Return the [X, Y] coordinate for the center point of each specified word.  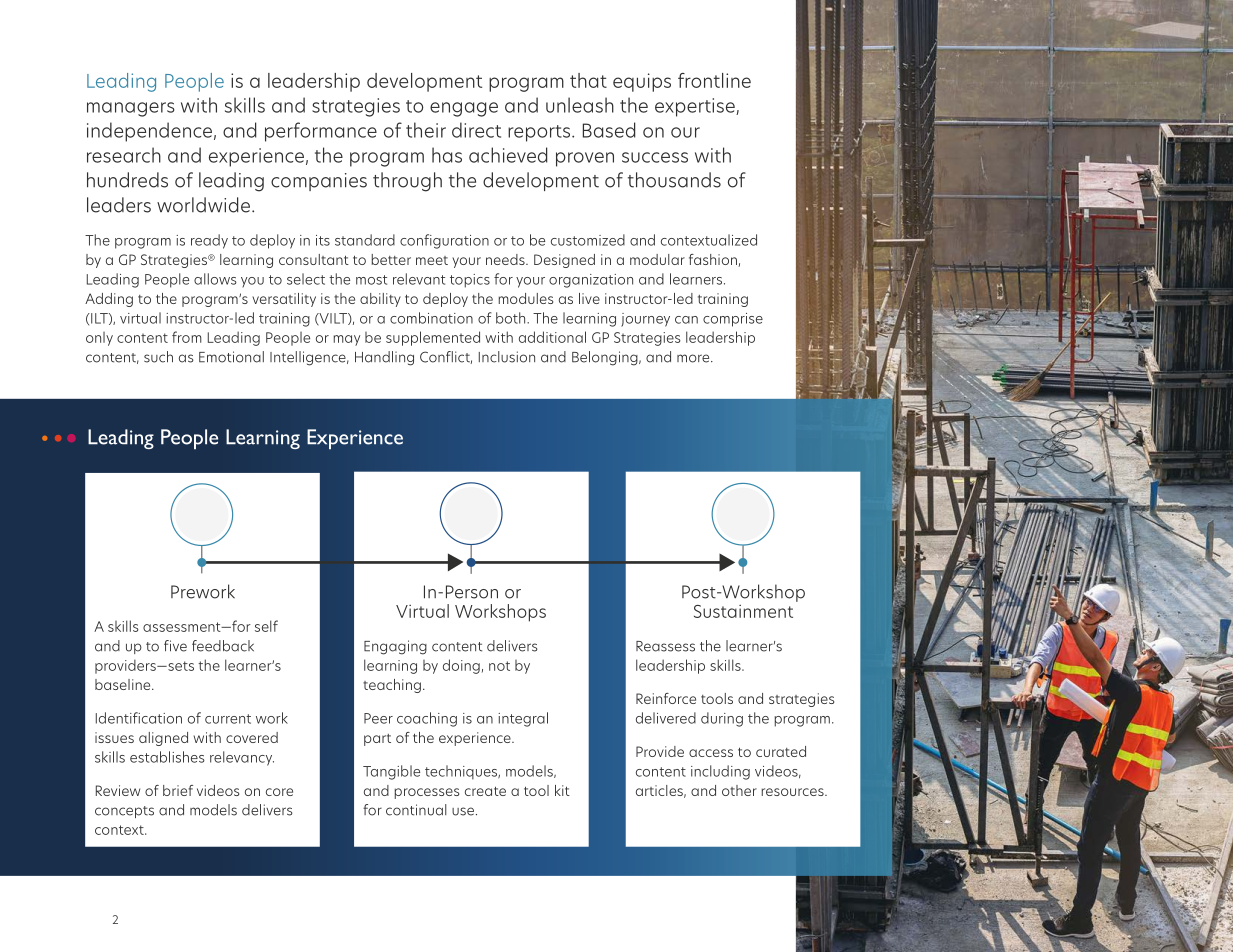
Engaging [395, 647]
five [175, 646]
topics [470, 281]
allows [215, 279]
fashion [714, 260]
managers [131, 109]
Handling [384, 358]
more [694, 358]
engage [464, 109]
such [158, 357]
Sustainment [743, 611]
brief [178, 790]
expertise [696, 107]
